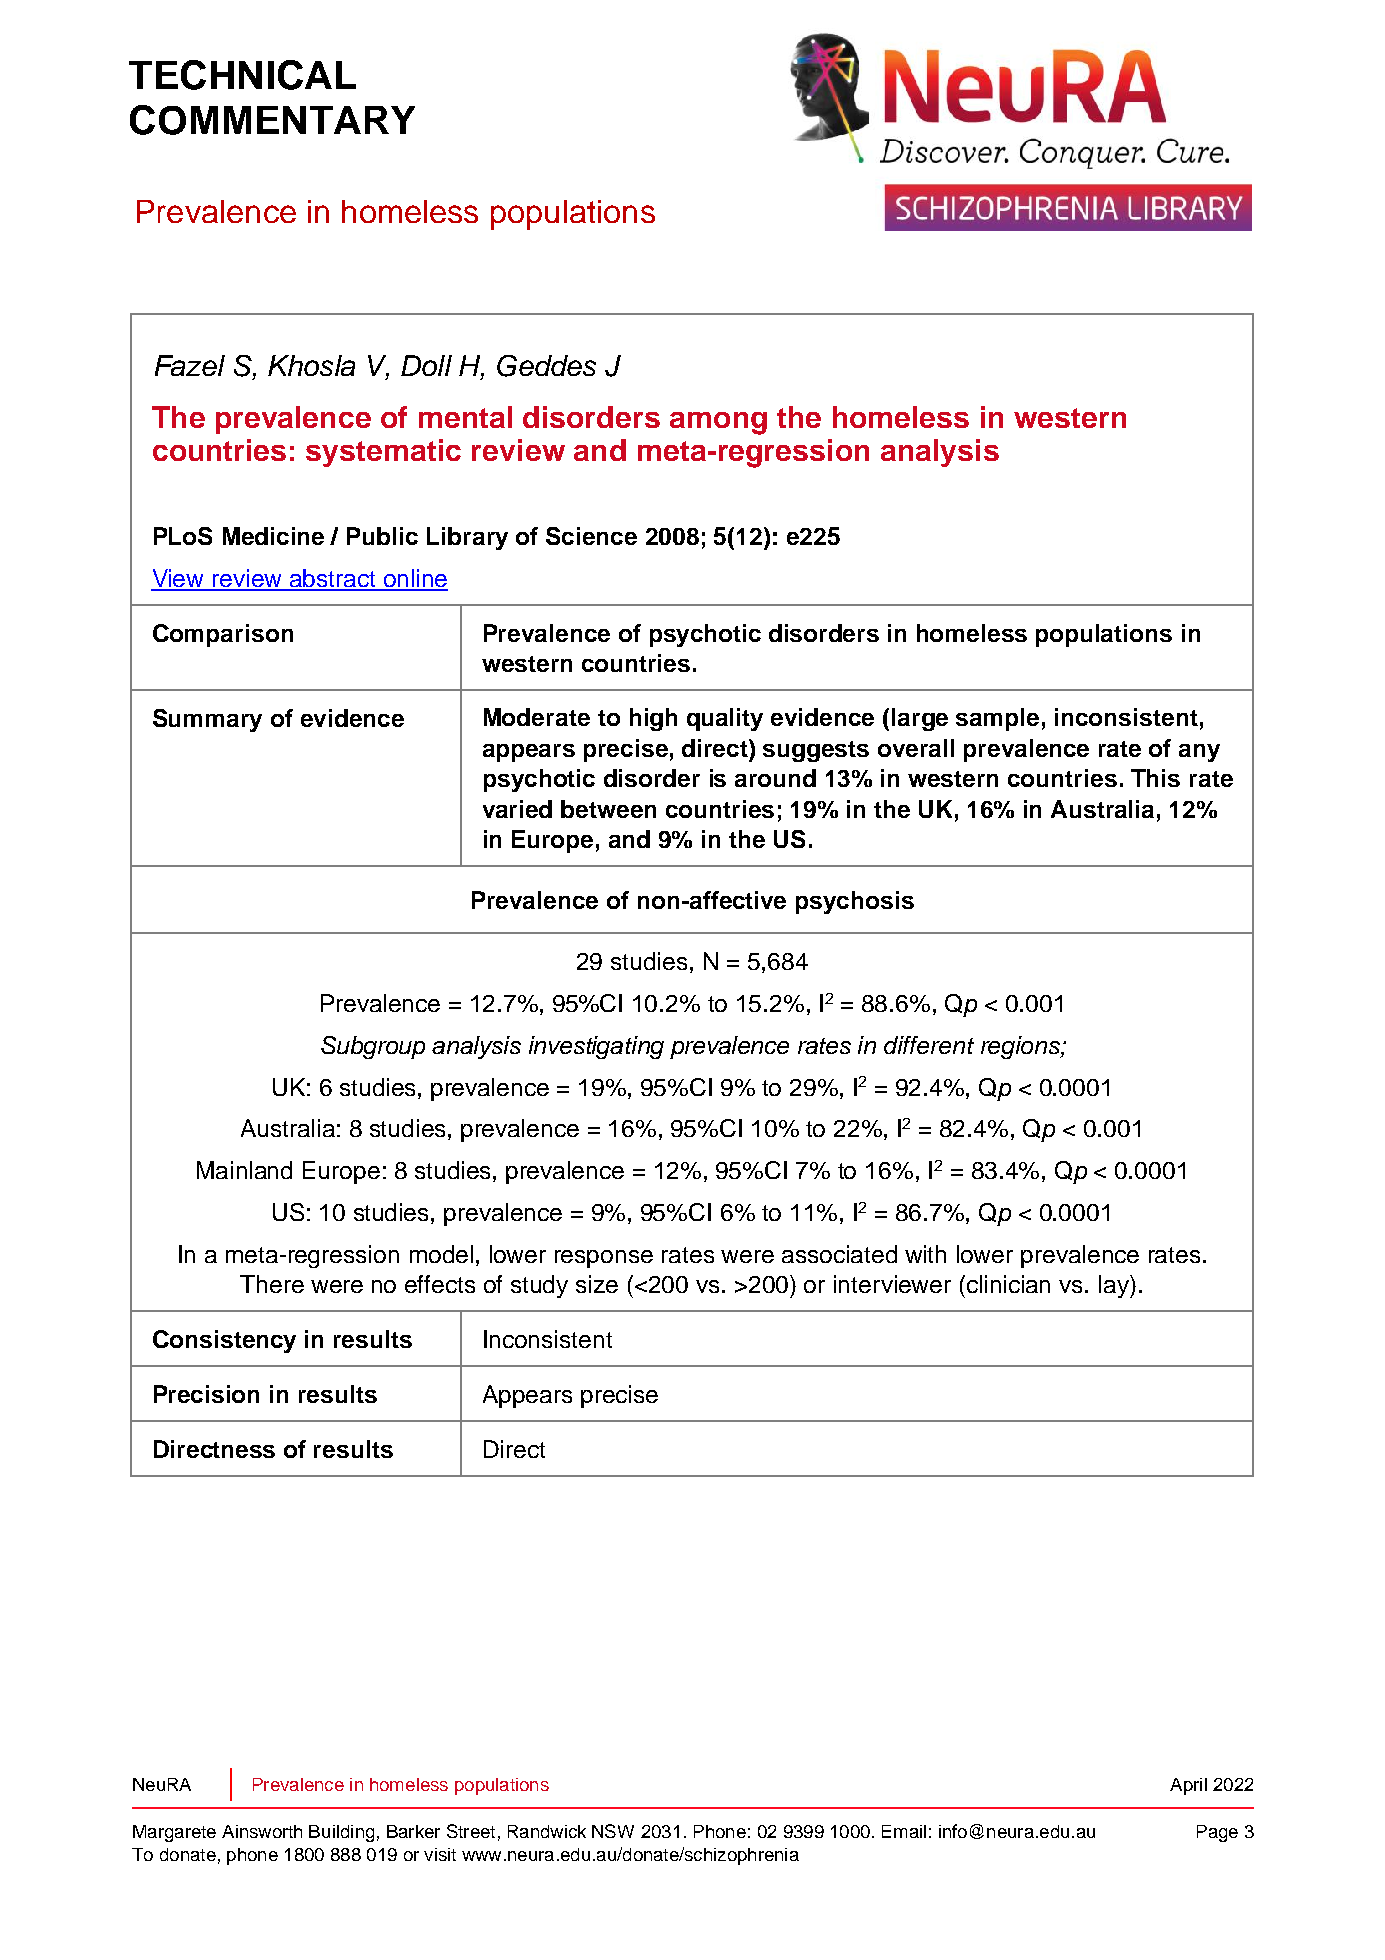  What do you see at coordinates (341, 1833) in the page?
I see `Building` at bounding box center [341, 1833].
